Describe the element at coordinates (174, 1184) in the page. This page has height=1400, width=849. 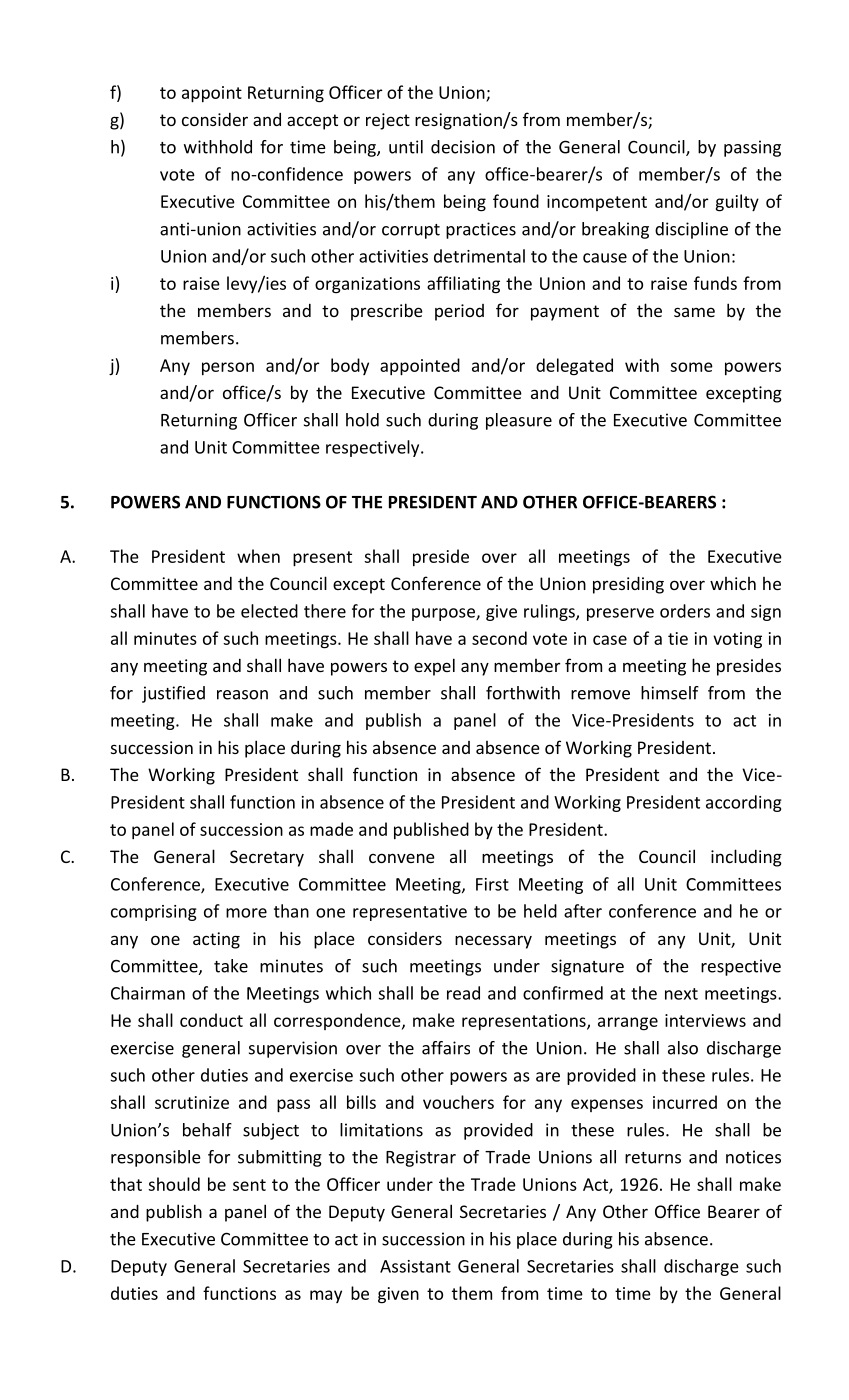
I see `should` at that location.
